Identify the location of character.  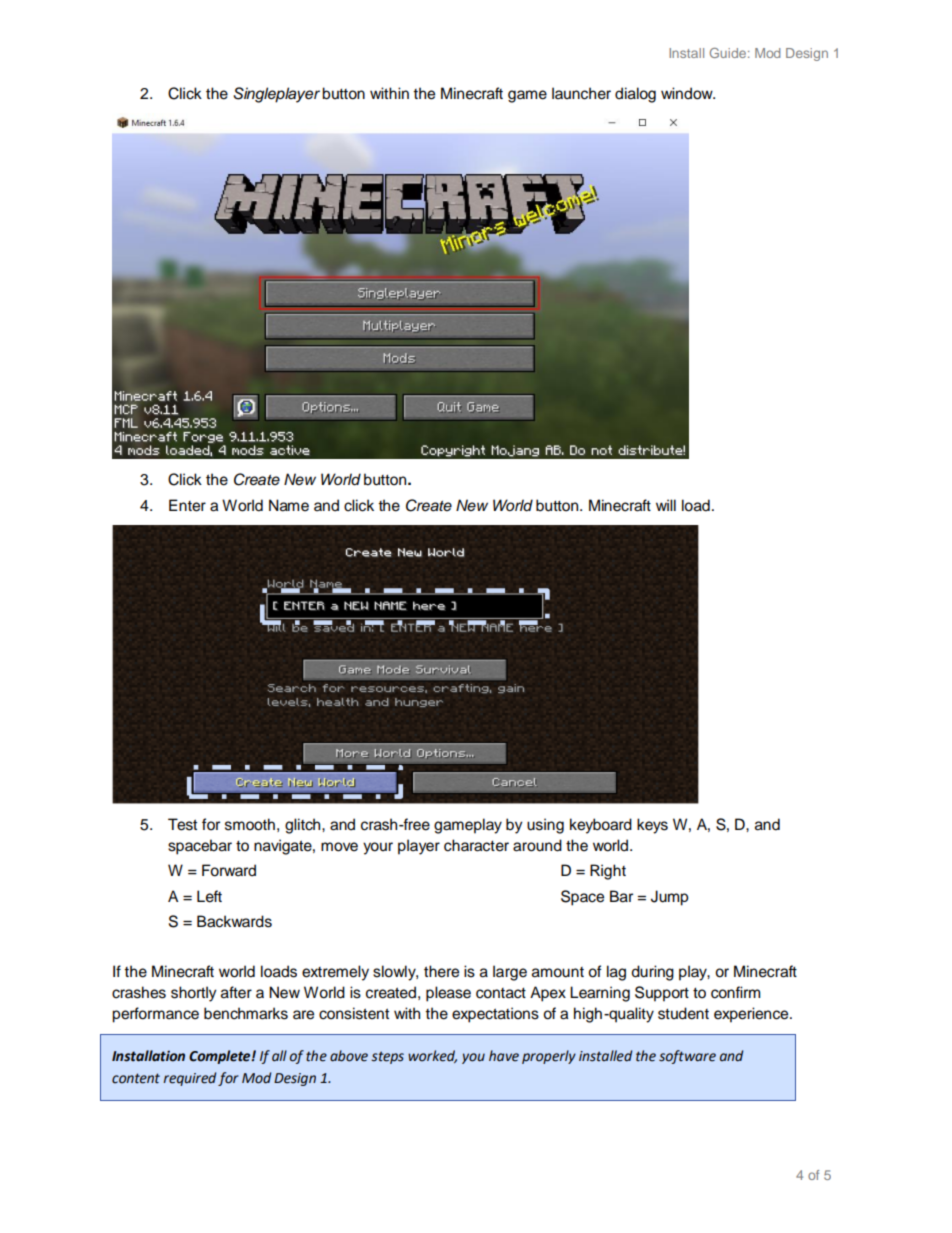
(476, 845).
